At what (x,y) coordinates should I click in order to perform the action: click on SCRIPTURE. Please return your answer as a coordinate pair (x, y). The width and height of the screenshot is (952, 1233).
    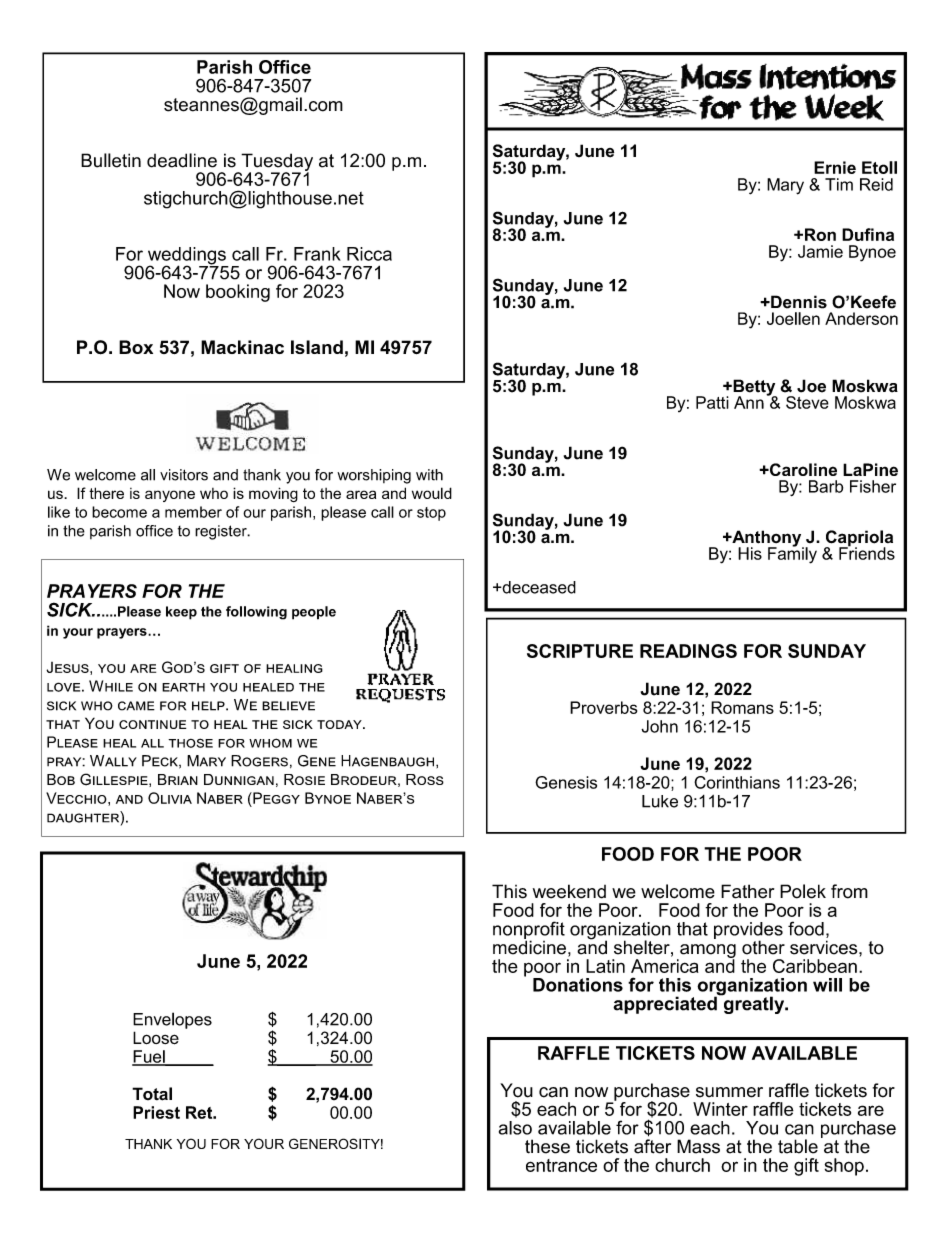
    Looking at the image, I should click on (580, 651).
